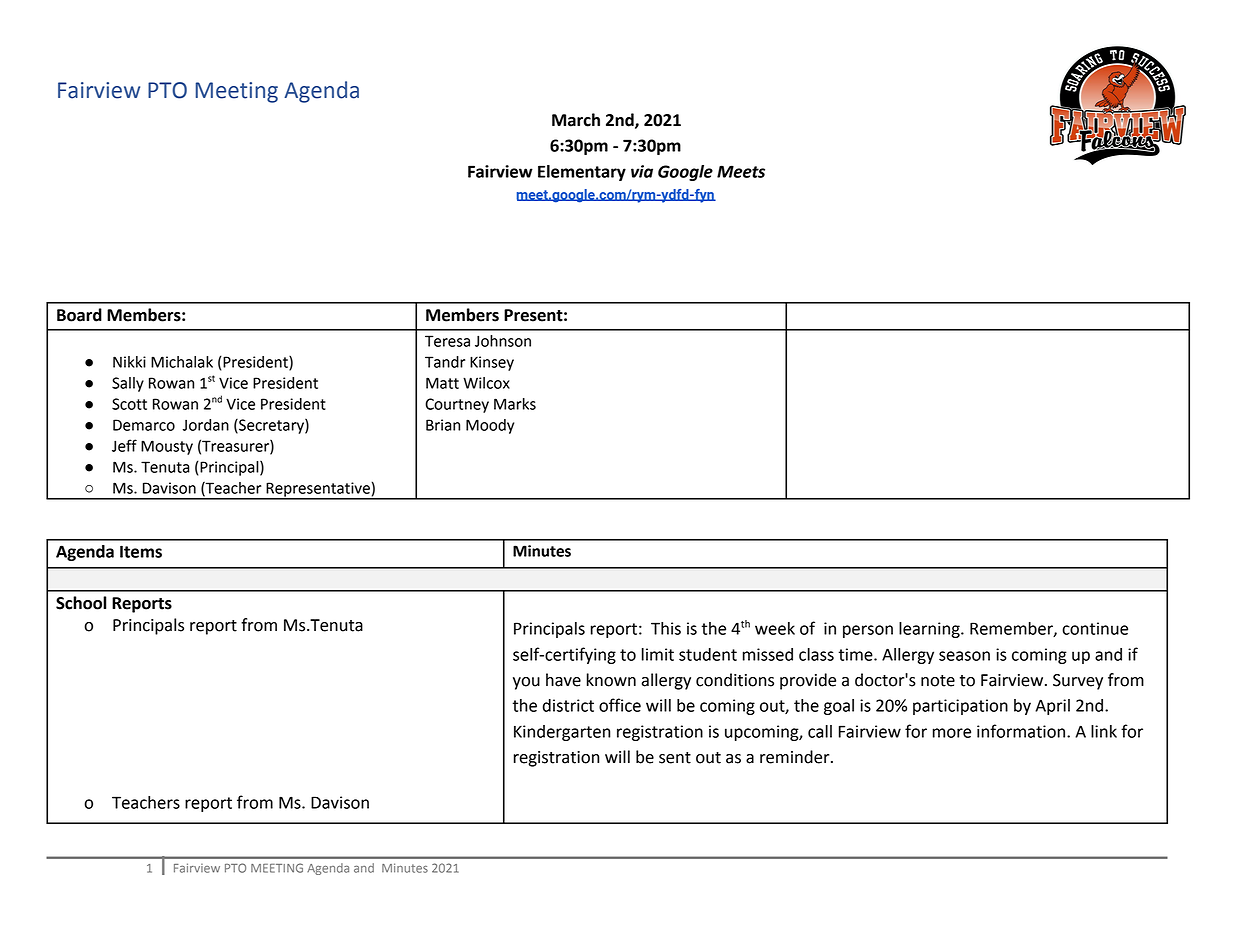  What do you see at coordinates (515, 404) in the page?
I see `Marks` at bounding box center [515, 404].
